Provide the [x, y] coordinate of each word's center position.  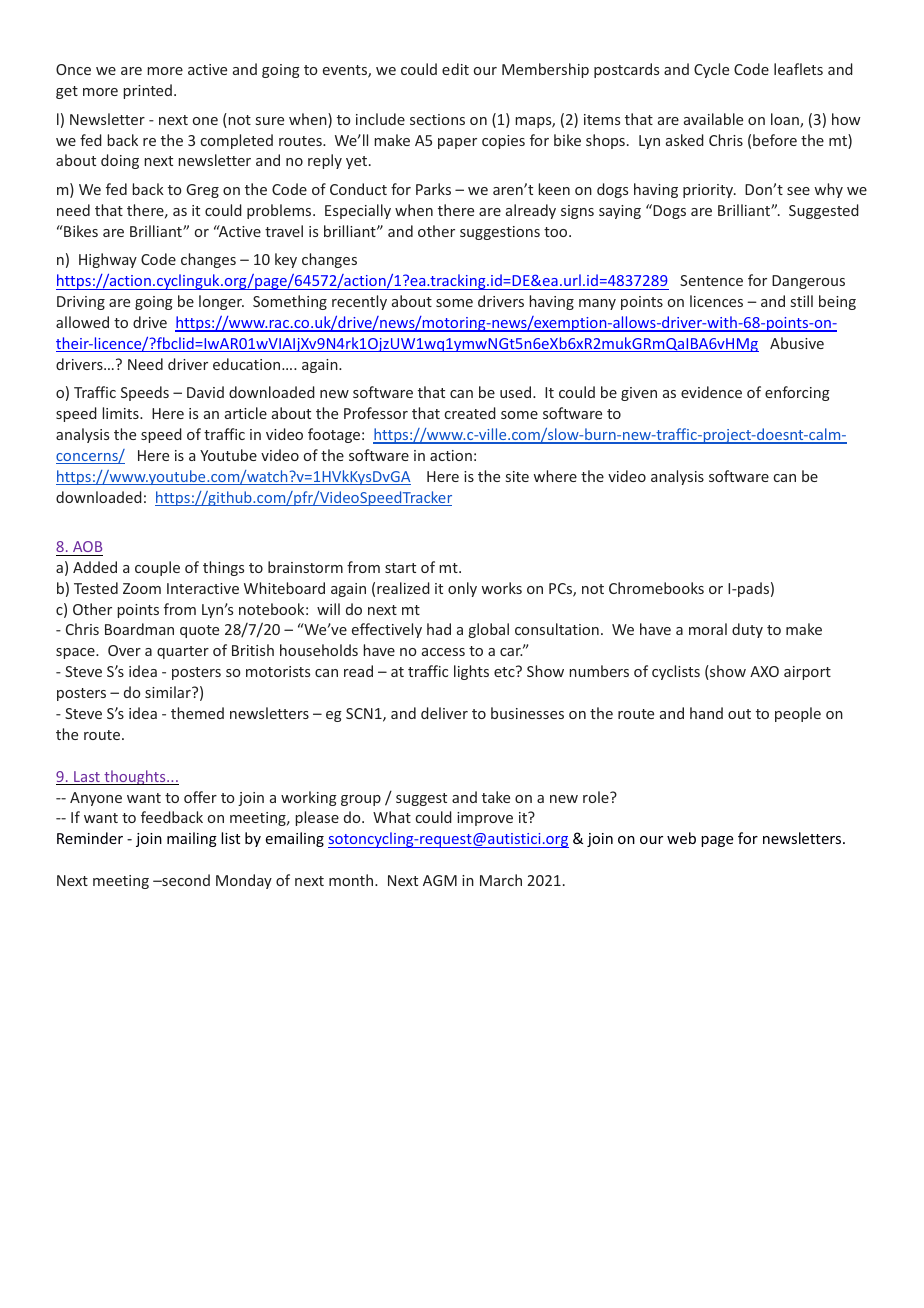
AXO [764, 671]
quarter [183, 652]
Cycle [711, 70]
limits [121, 413]
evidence [711, 392]
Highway [108, 260]
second [185, 880]
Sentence [711, 280]
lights [471, 672]
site [517, 476]
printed [147, 91]
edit [455, 69]
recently [359, 302]
